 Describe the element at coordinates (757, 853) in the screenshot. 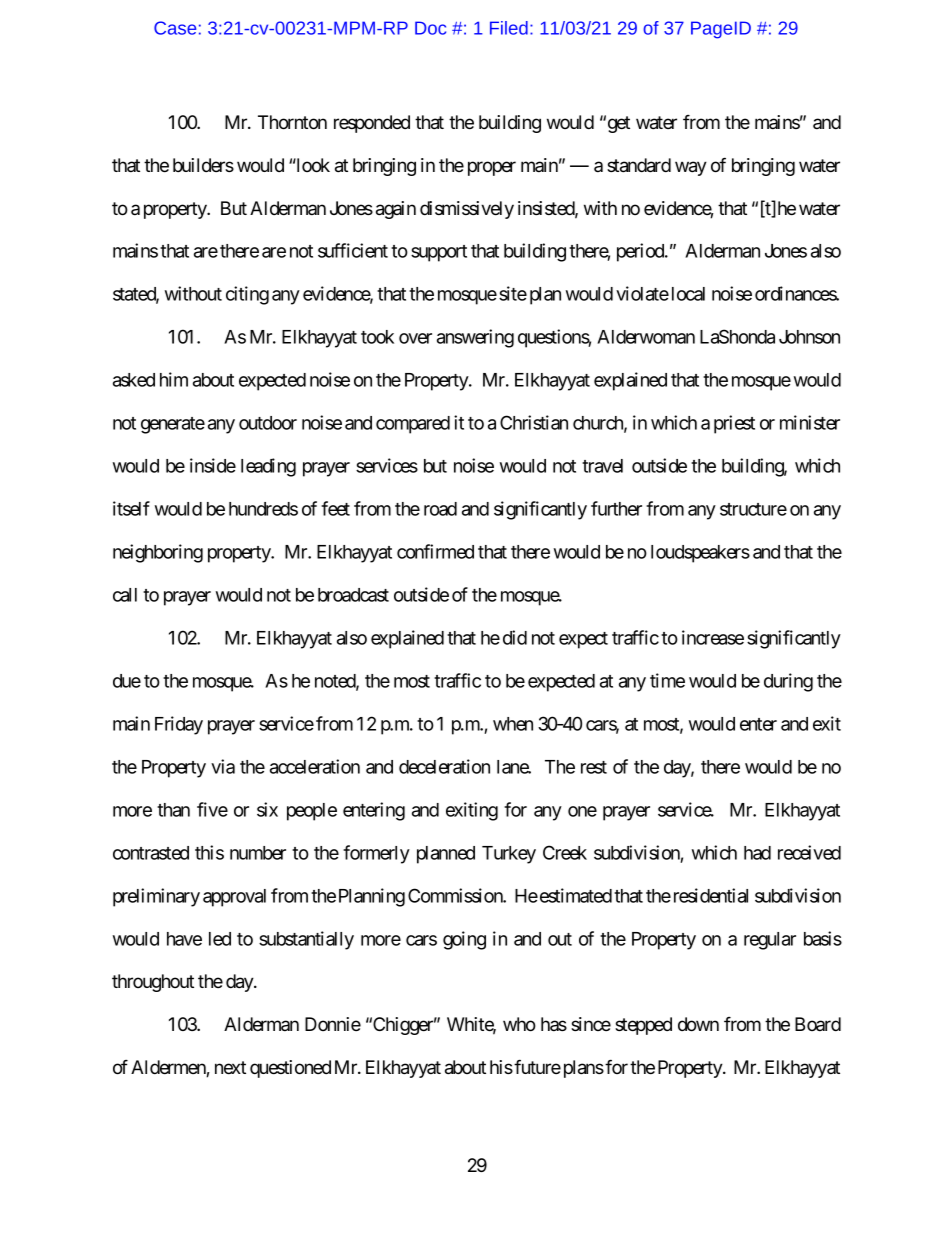

I see `had` at that location.
